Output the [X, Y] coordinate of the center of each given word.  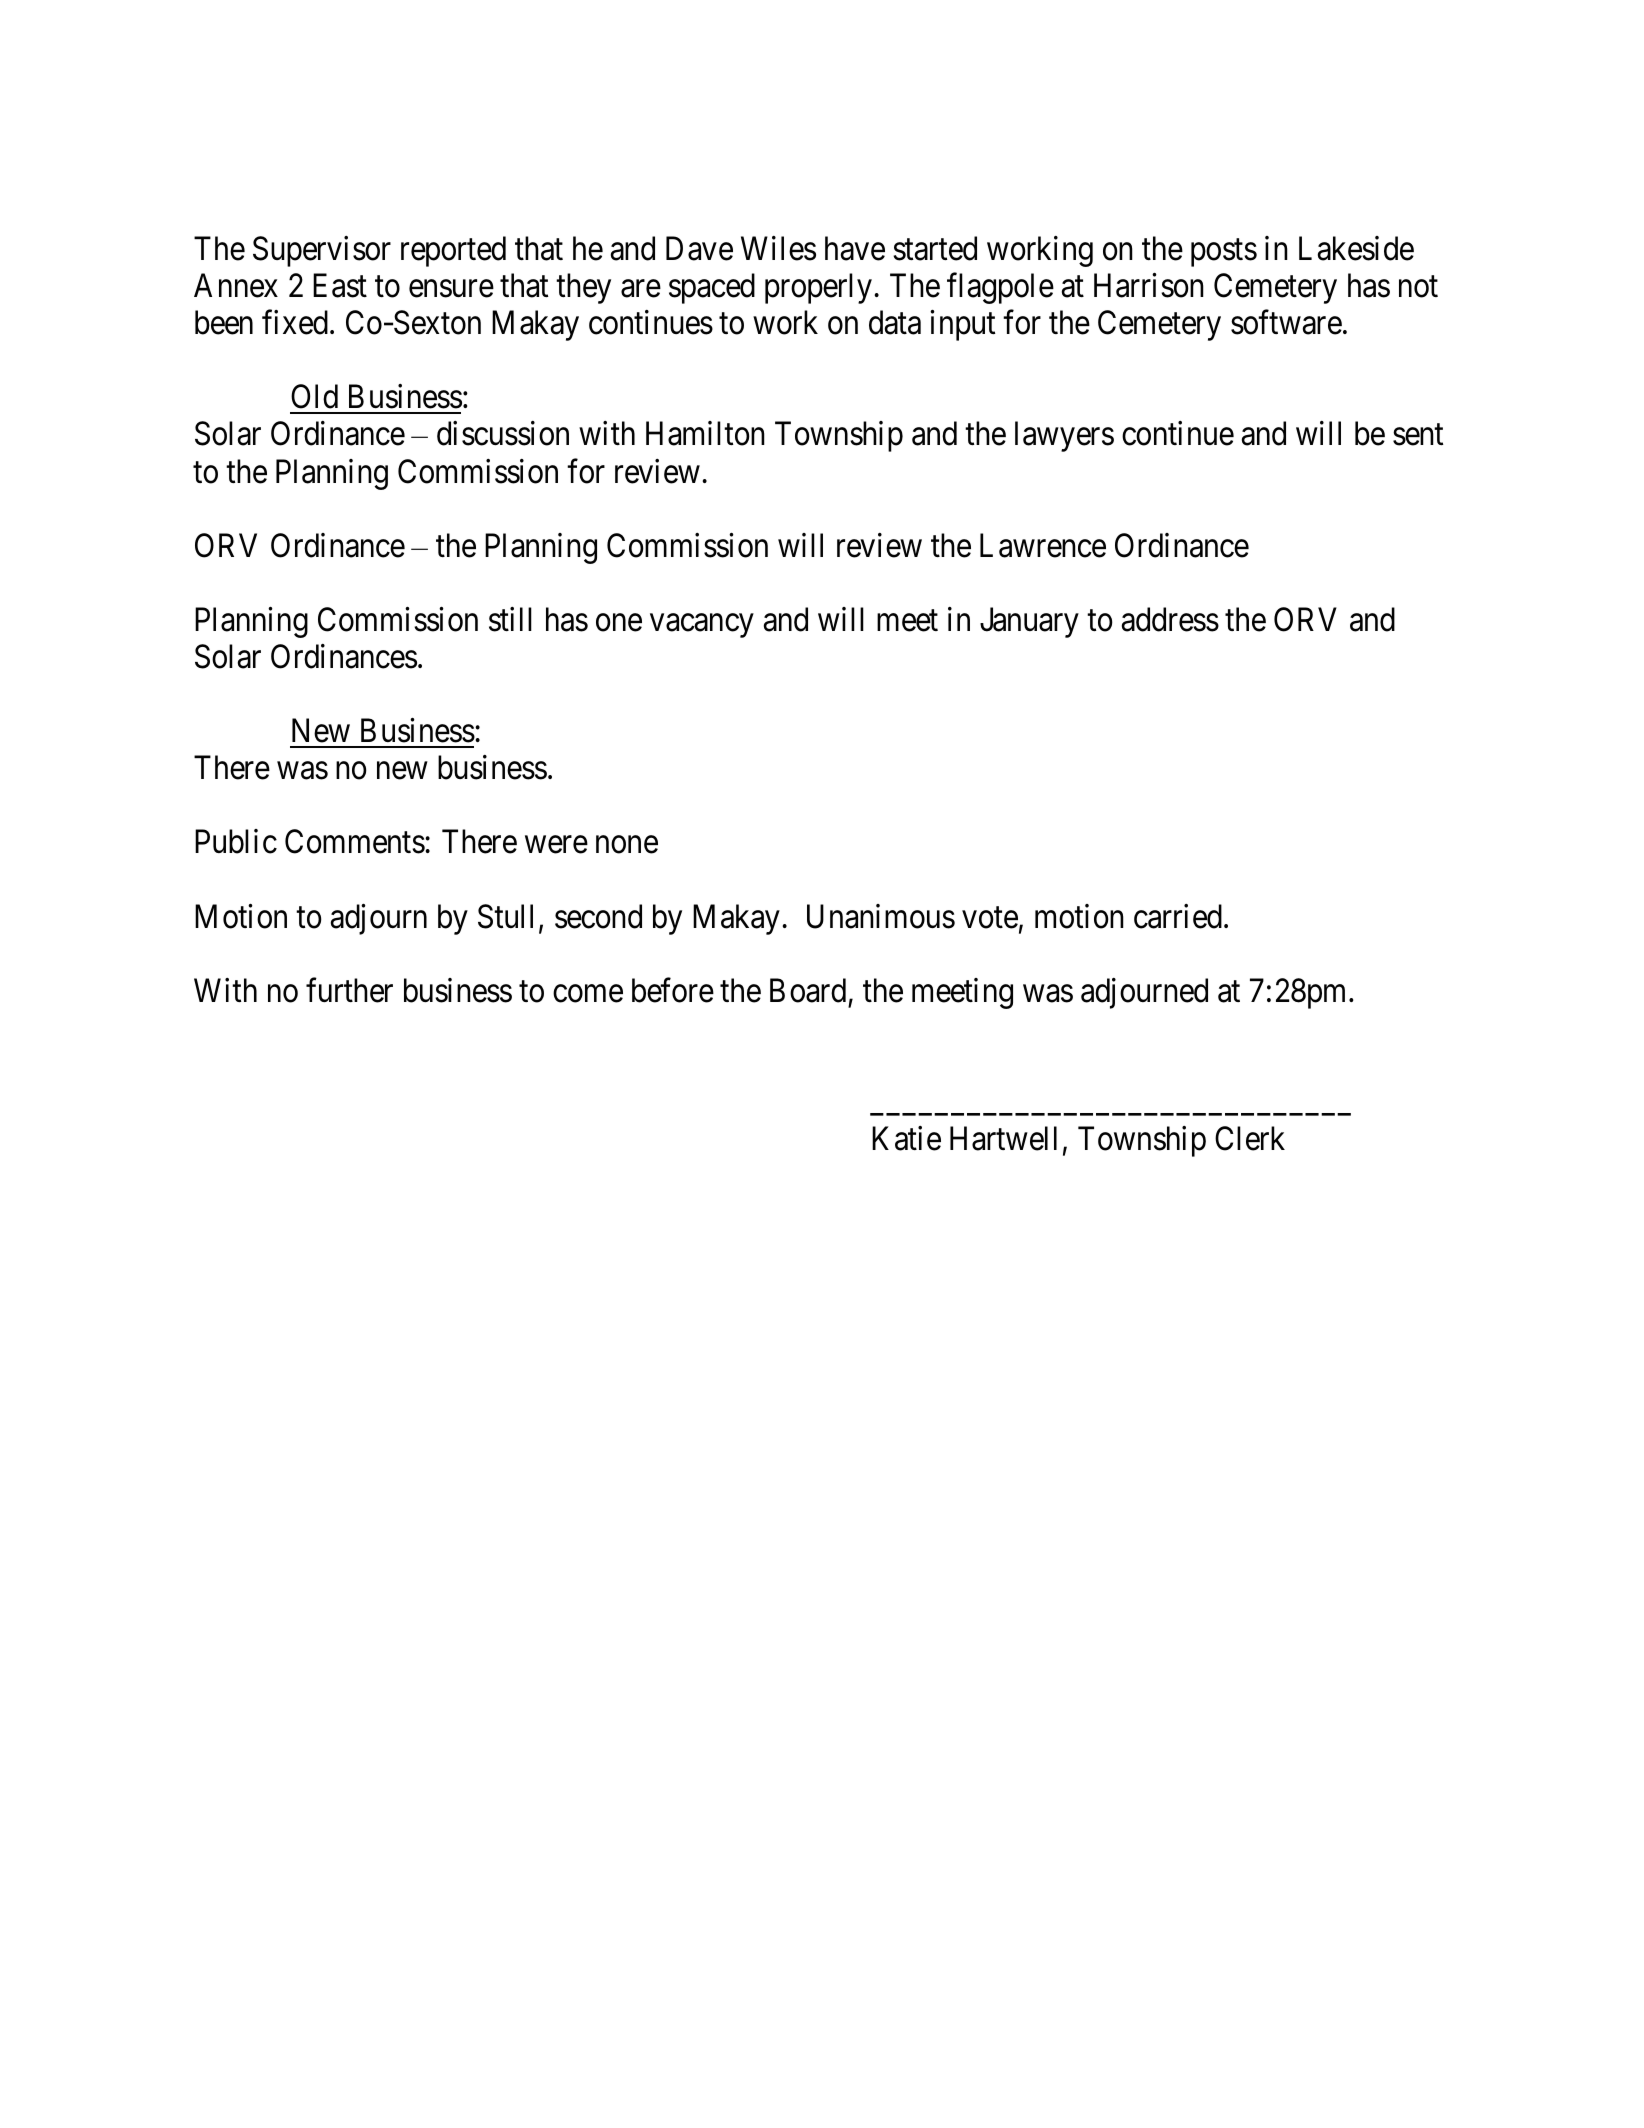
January [1029, 623]
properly [818, 288]
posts [1224, 253]
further [349, 990]
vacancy [702, 626]
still [510, 619]
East [340, 286]
